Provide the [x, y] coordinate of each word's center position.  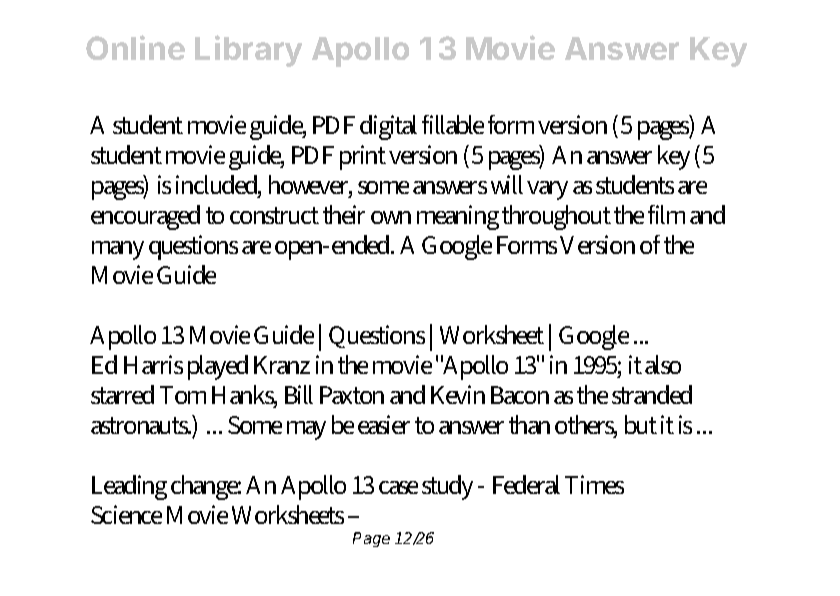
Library [248, 51]
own [391, 217]
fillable [453, 124]
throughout [556, 217]
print [363, 157]
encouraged [145, 217]
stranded [652, 394]
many [118, 250]
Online [135, 47]
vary [547, 190]
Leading [129, 487]
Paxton [352, 395]
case [398, 487]
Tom [183, 395]
